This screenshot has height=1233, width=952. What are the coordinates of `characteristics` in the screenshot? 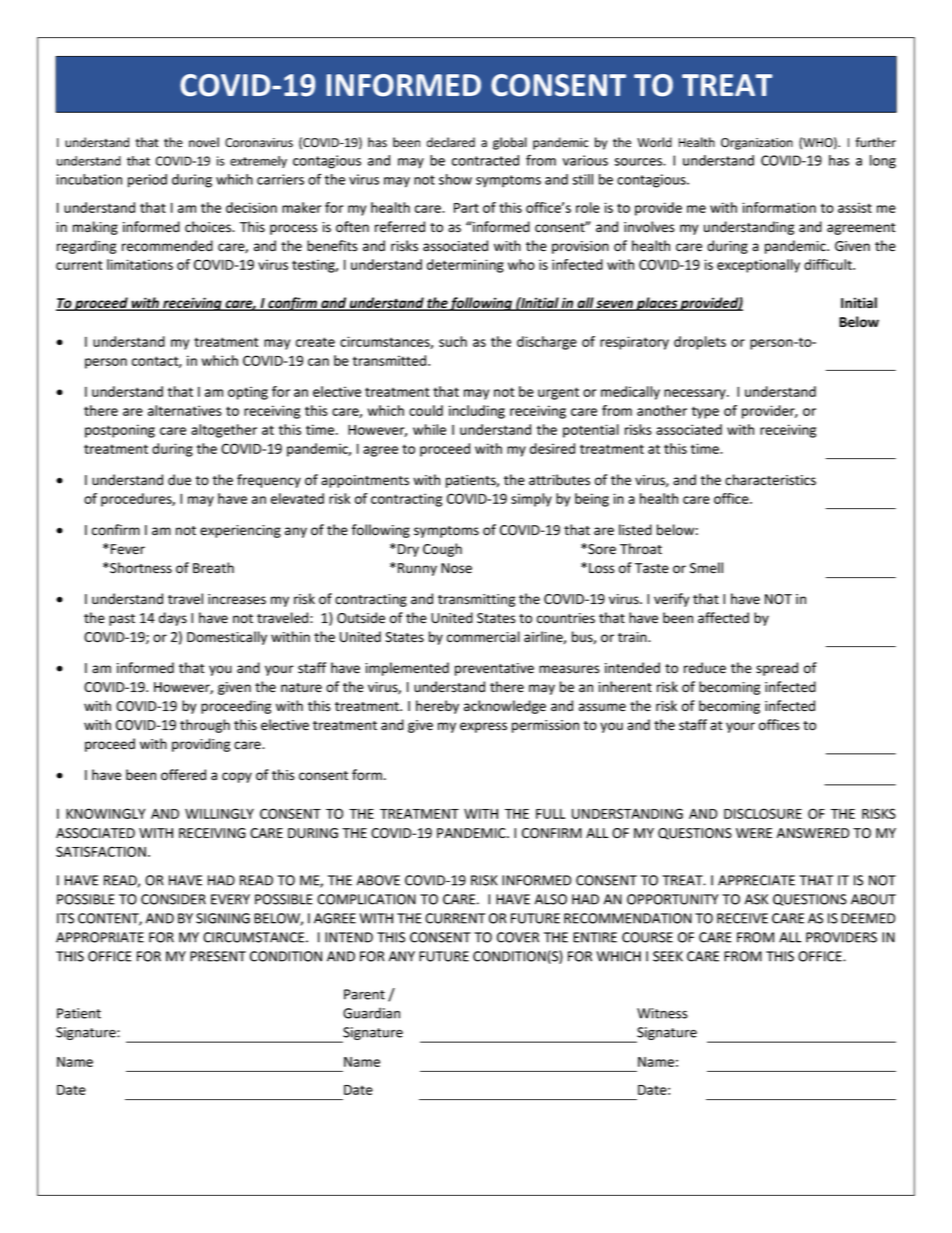 It's located at (770, 480).
